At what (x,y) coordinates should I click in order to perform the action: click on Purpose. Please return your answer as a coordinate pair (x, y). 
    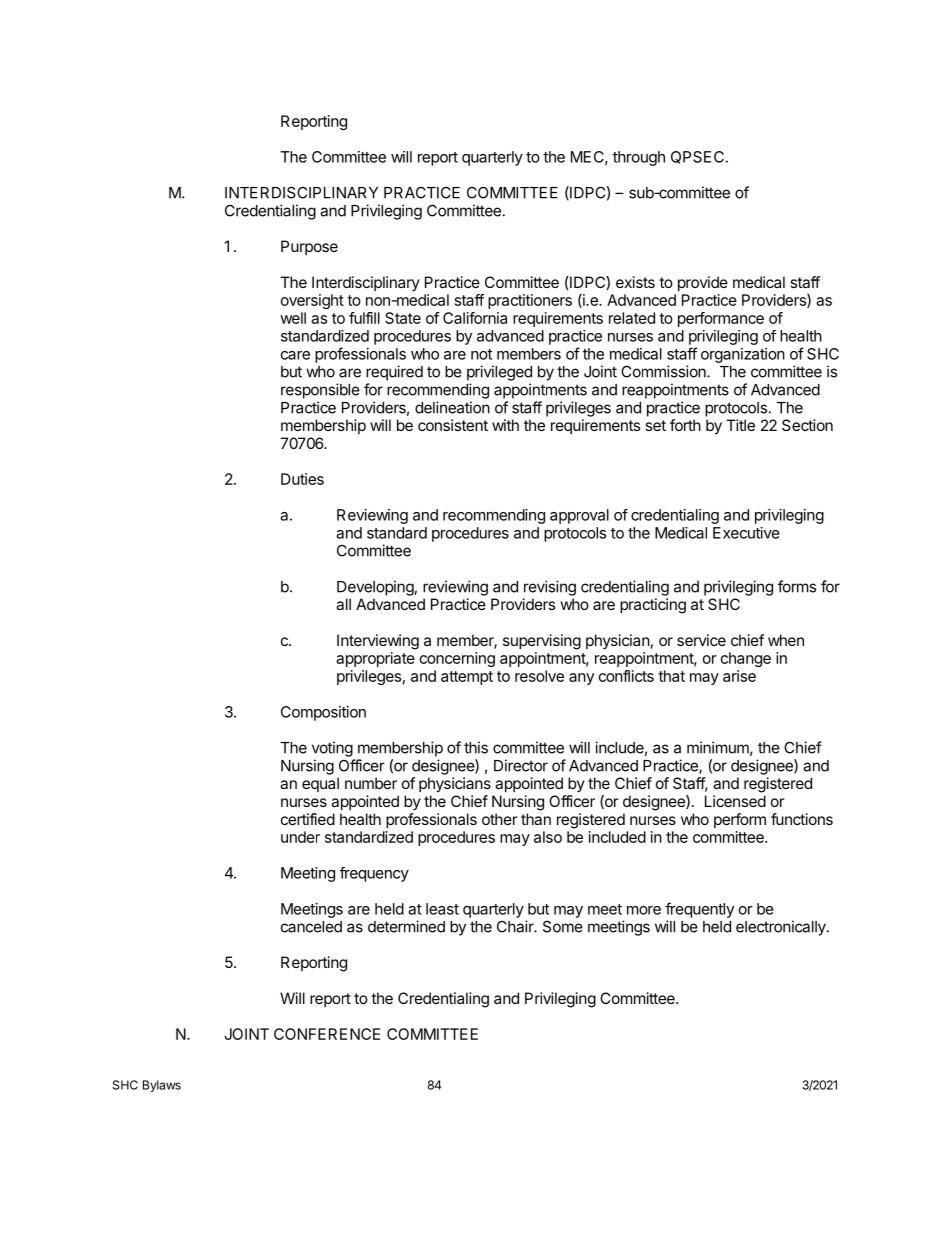
    Looking at the image, I should click on (309, 247).
